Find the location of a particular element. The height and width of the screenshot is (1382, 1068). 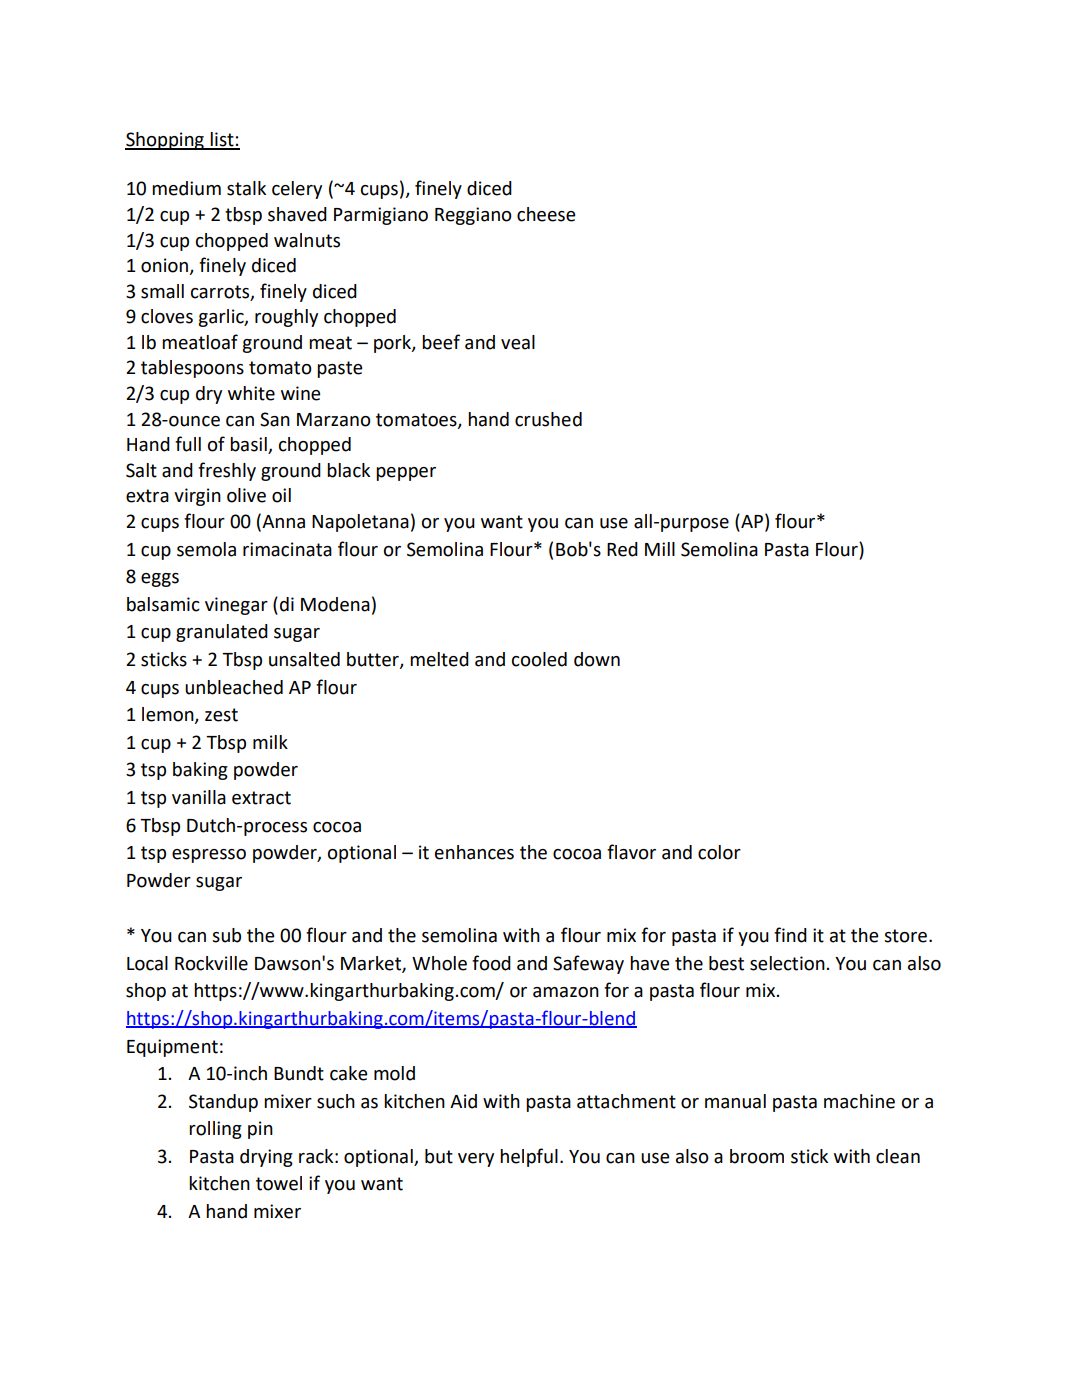

unbleached is located at coordinates (234, 687).
